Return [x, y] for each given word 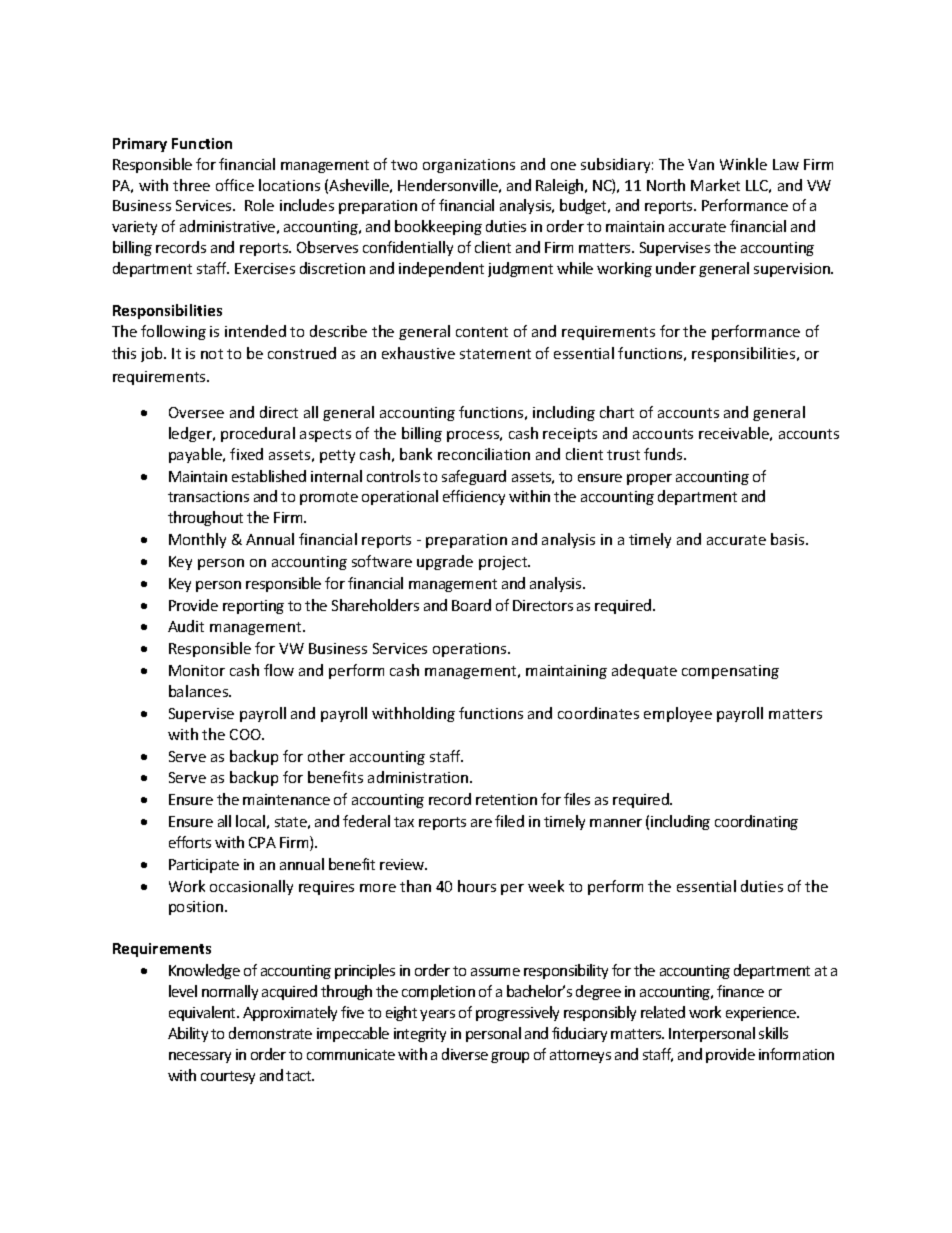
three [191, 185]
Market [715, 185]
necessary [200, 1057]
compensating [730, 672]
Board [471, 605]
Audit [186, 626]
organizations [469, 166]
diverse [465, 1054]
